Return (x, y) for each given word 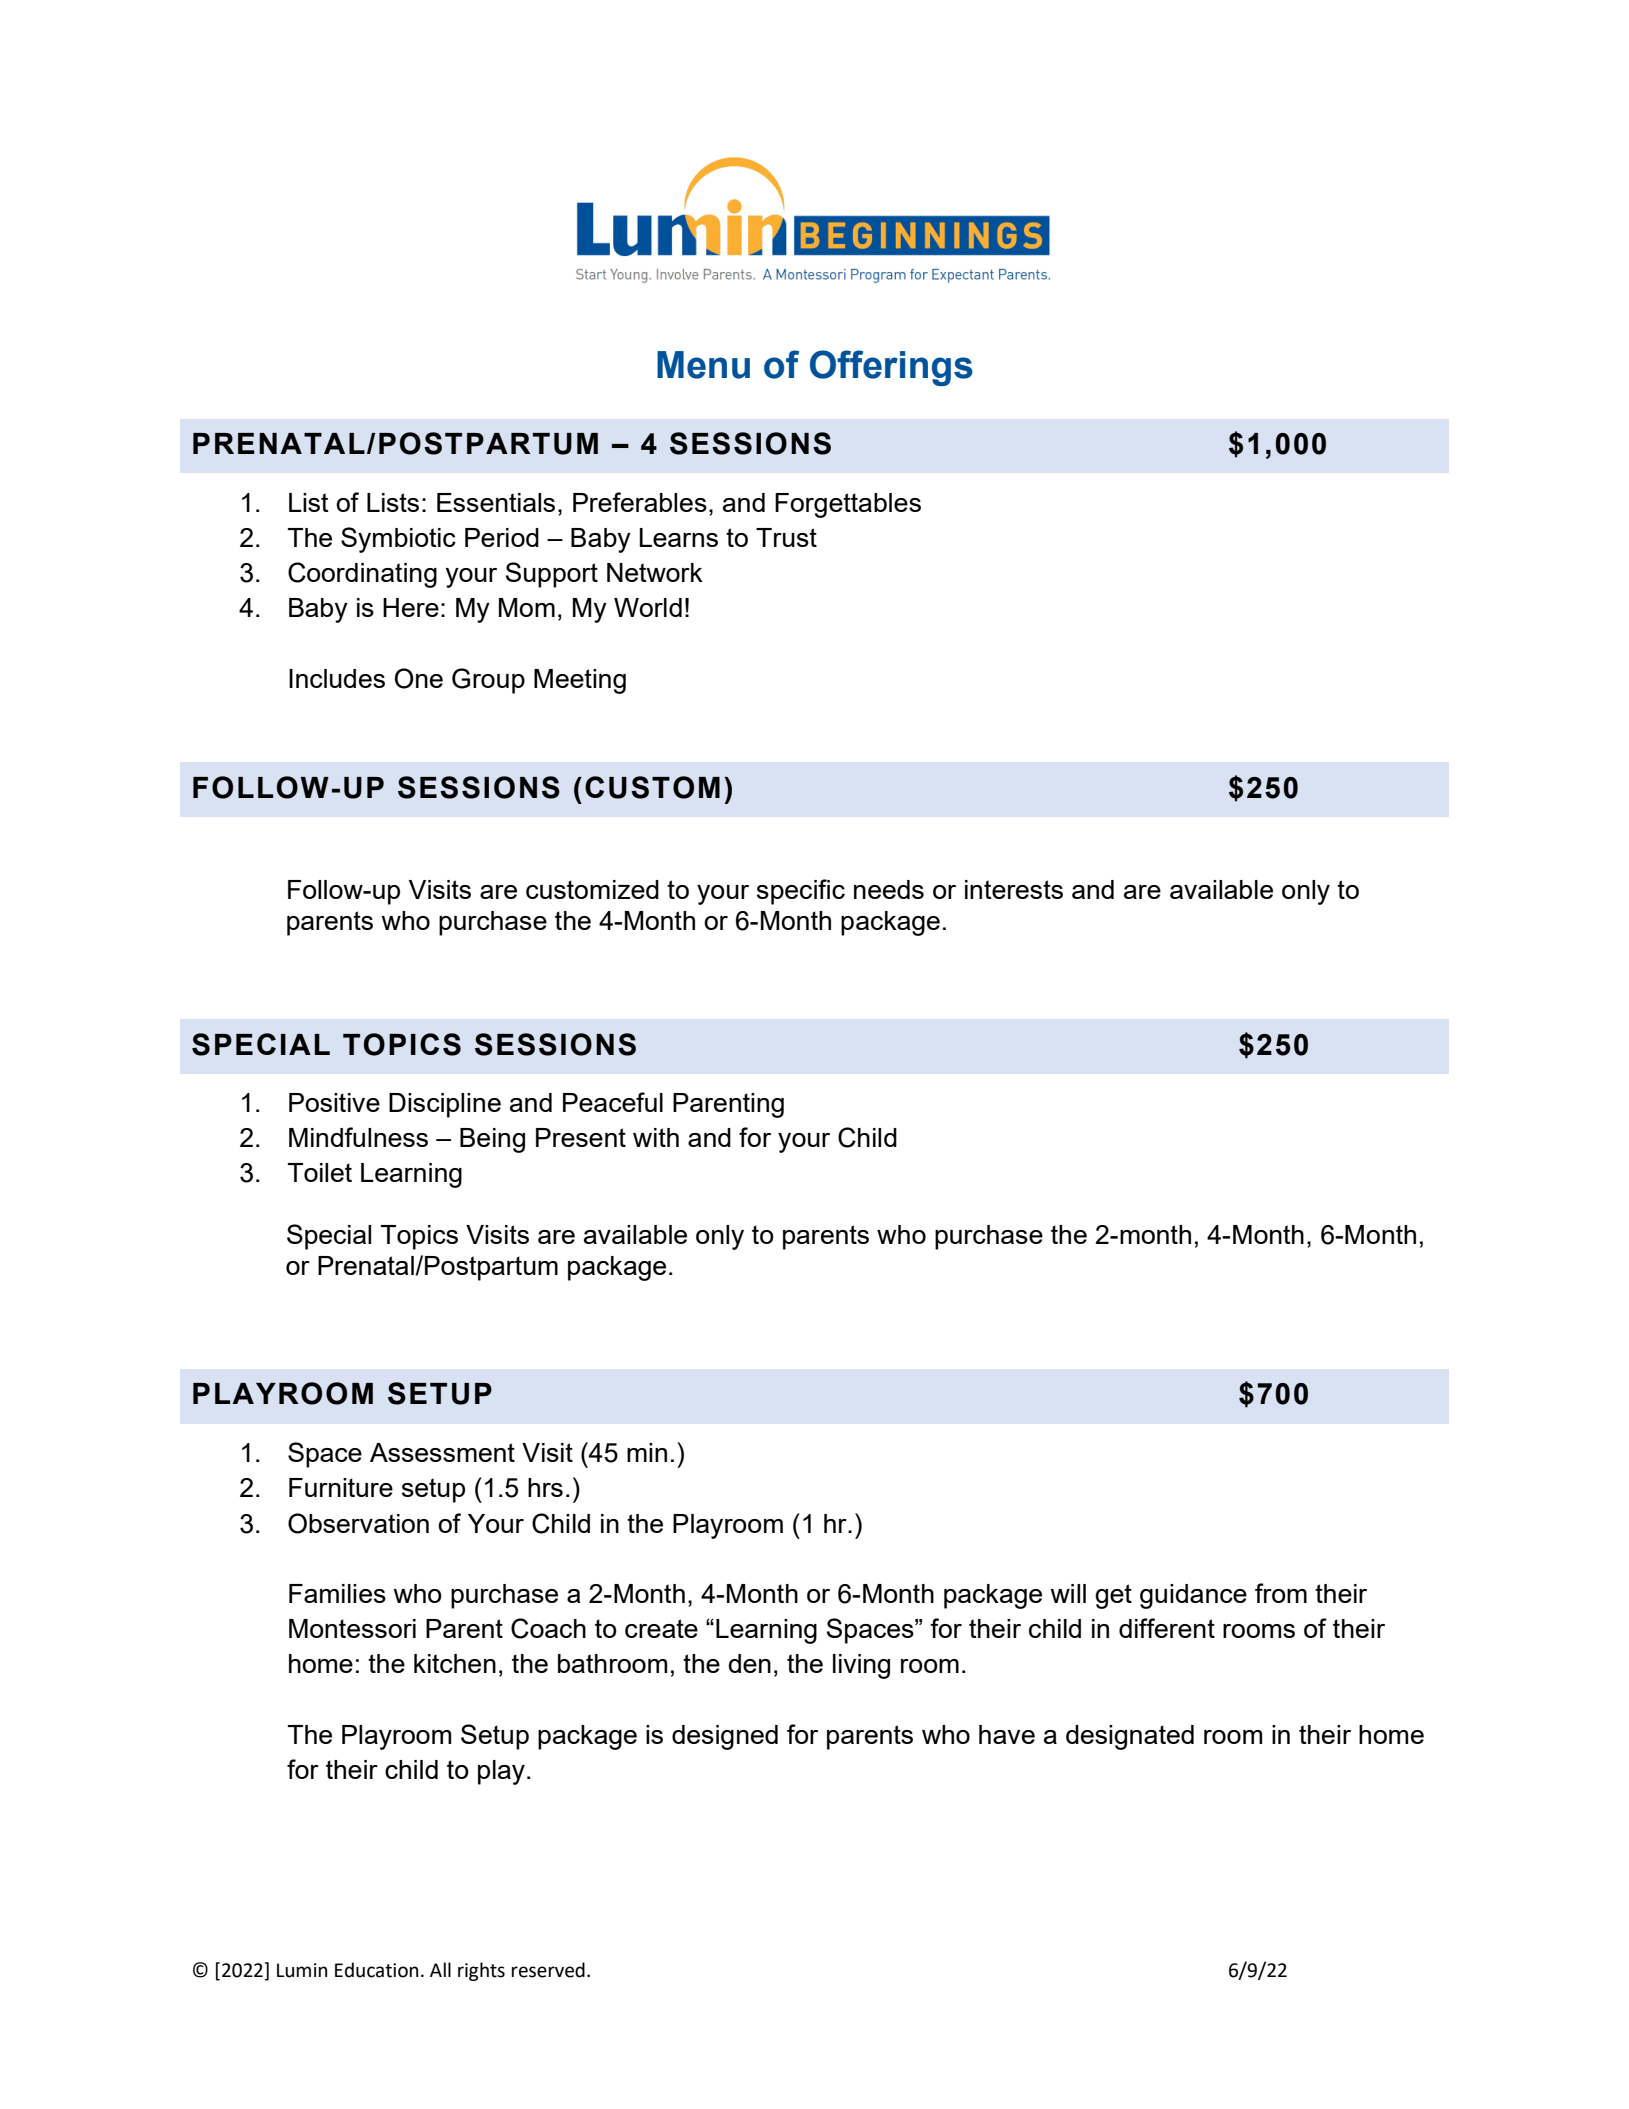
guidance (1193, 1596)
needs (889, 889)
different (1167, 1628)
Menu (703, 365)
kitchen (455, 1663)
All (440, 1969)
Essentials (496, 502)
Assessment (442, 1452)
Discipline (445, 1105)
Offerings (891, 368)
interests (1014, 889)
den (749, 1663)
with (656, 1137)
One (419, 678)
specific (801, 892)
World (648, 607)
